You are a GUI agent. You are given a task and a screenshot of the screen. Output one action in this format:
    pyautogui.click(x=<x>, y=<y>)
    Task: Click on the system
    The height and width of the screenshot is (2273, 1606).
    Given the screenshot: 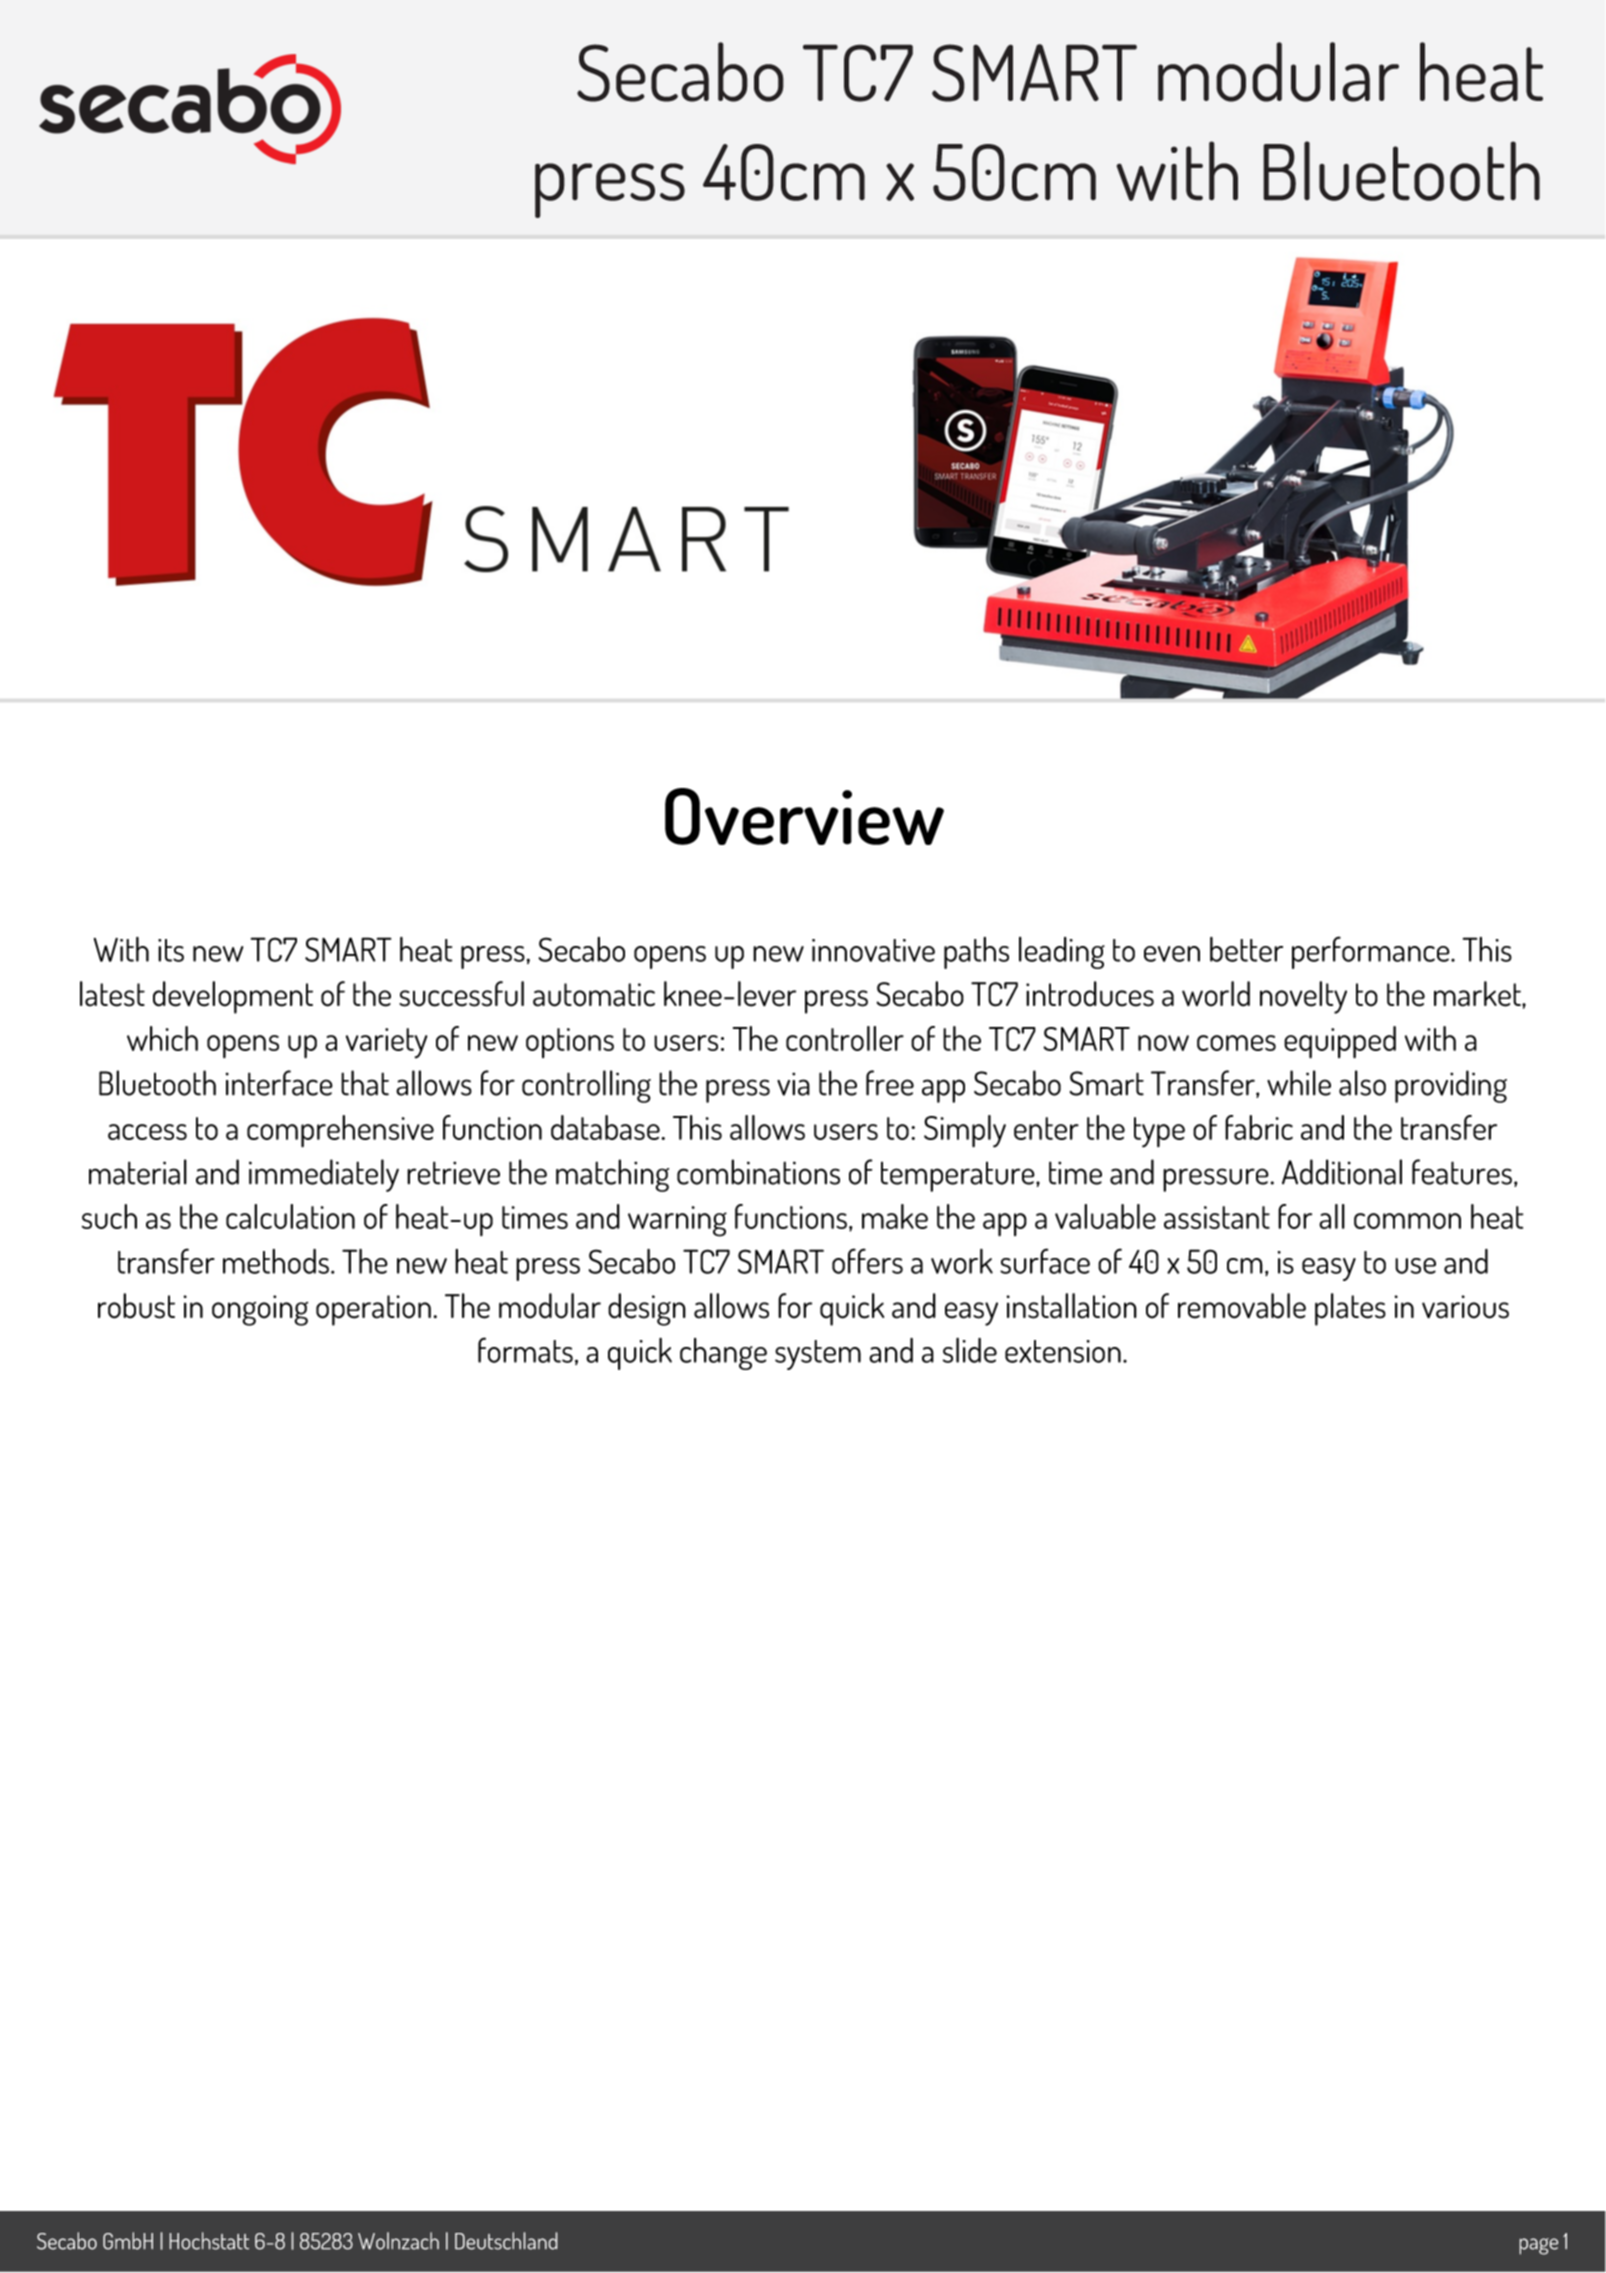 What is the action you would take?
    pyautogui.click(x=818, y=1355)
